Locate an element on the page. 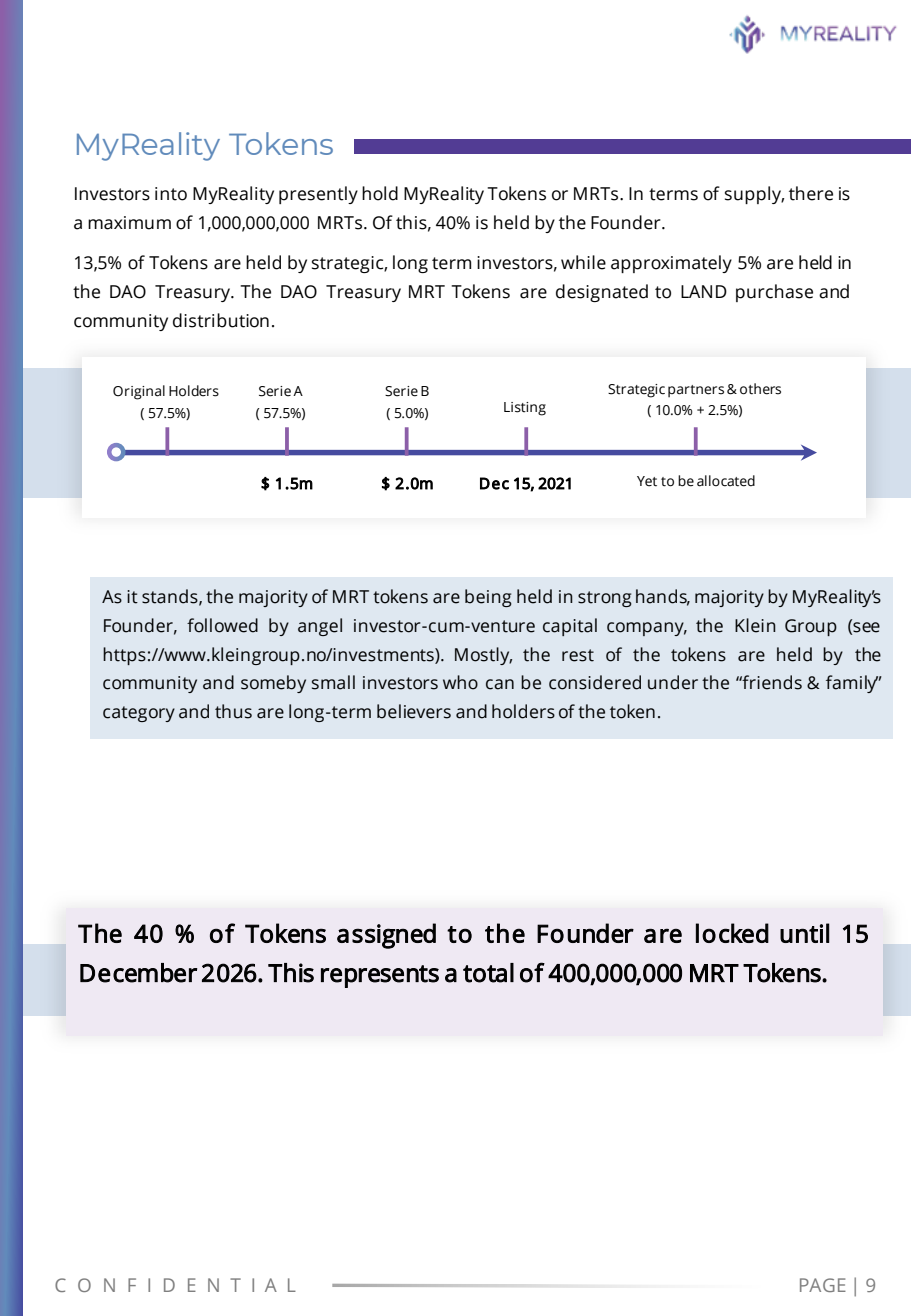  while is located at coordinates (583, 262).
